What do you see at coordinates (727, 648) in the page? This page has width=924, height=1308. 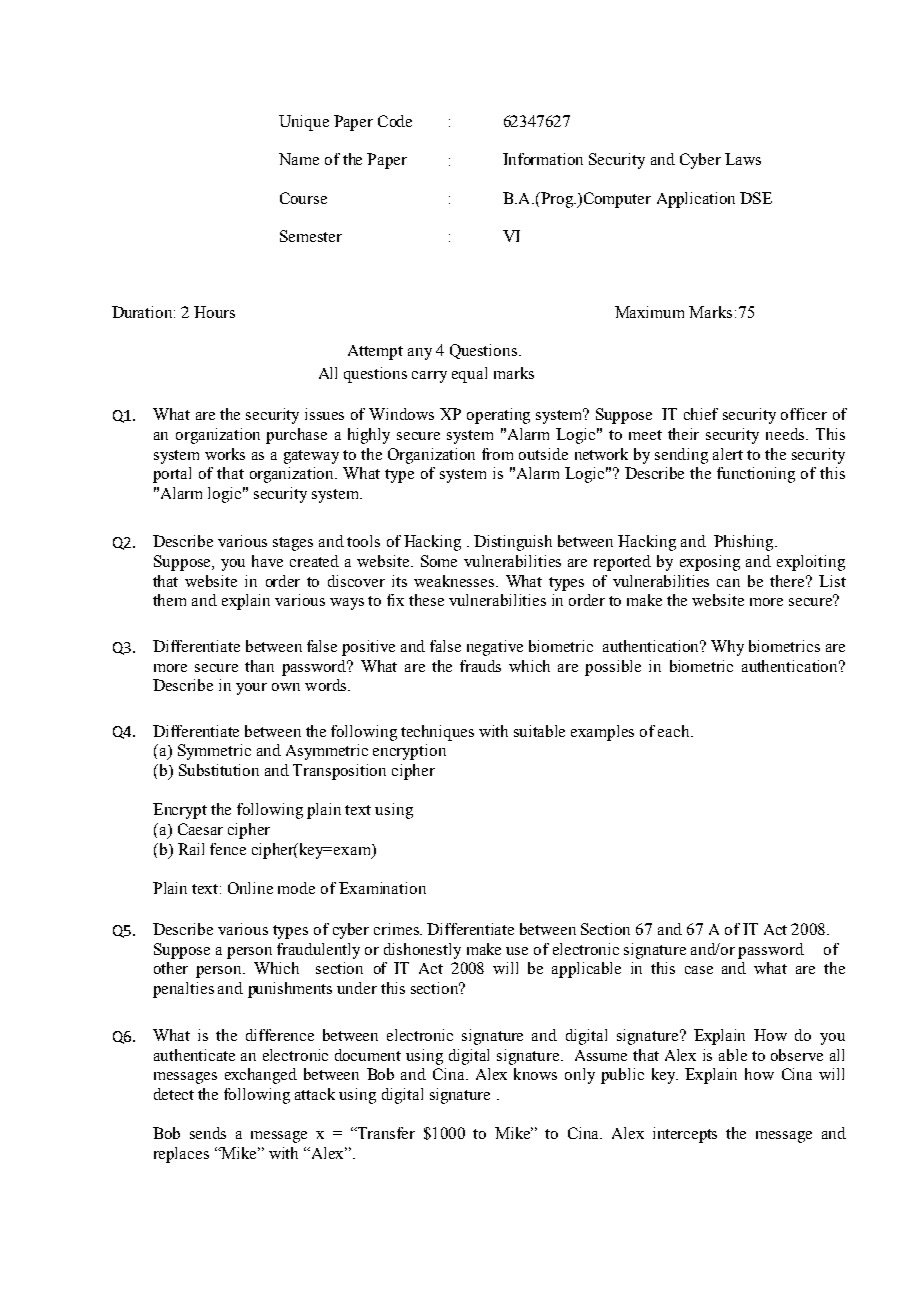 I see `Why` at bounding box center [727, 648].
